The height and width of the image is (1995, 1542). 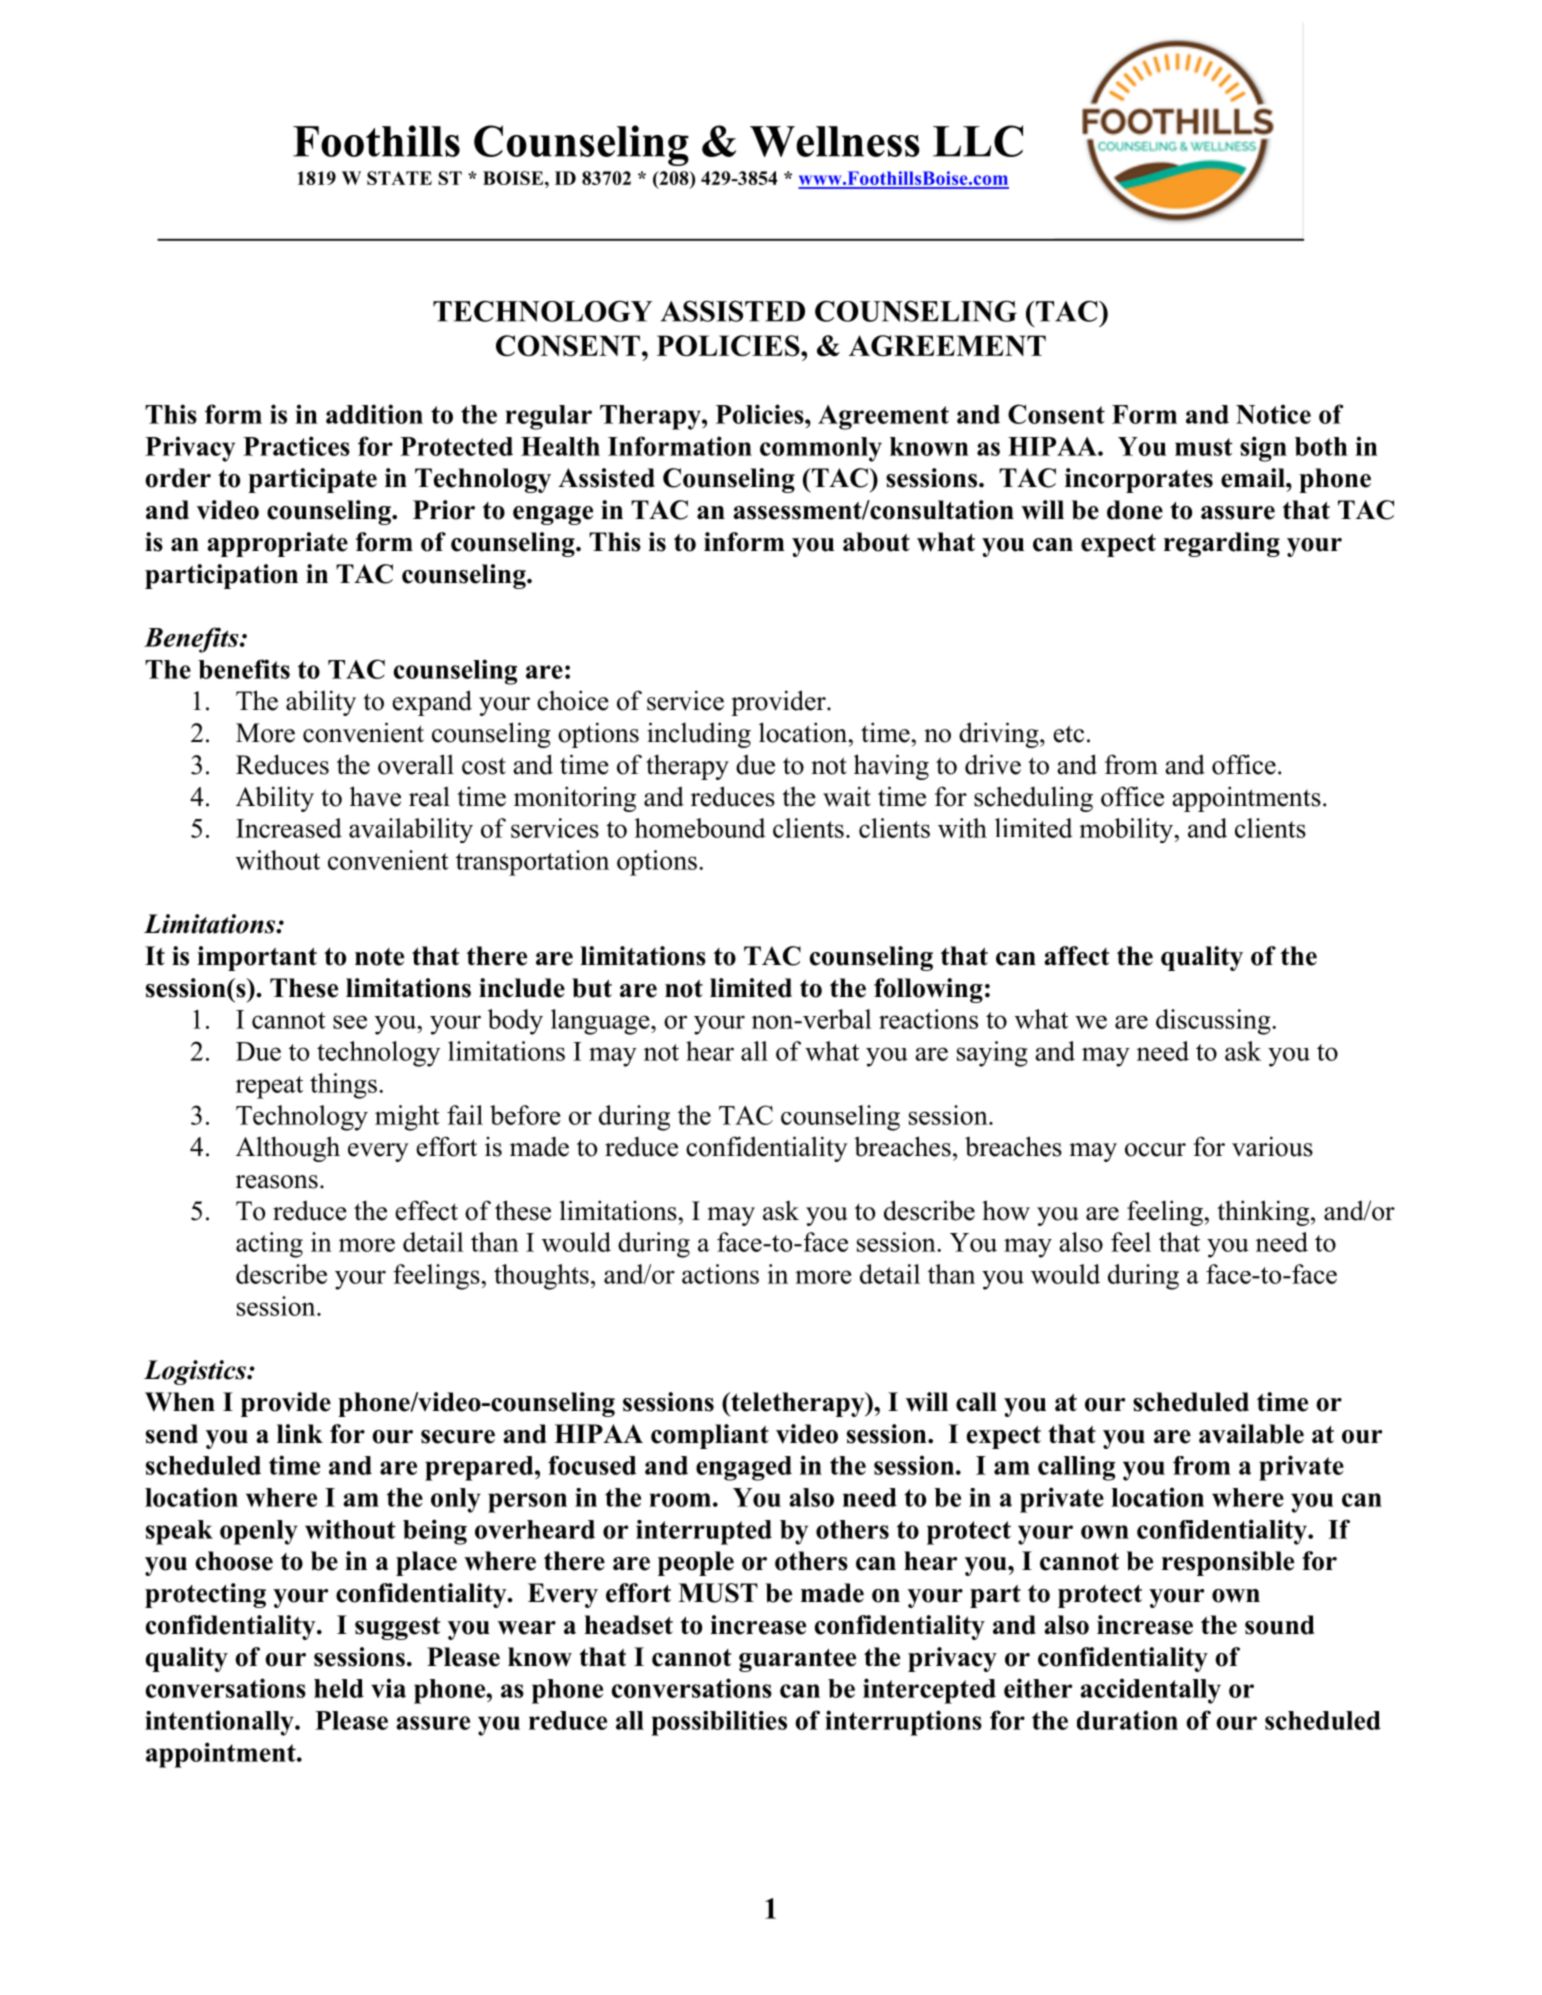 What do you see at coordinates (399, 178) in the image?
I see `STATE` at bounding box center [399, 178].
